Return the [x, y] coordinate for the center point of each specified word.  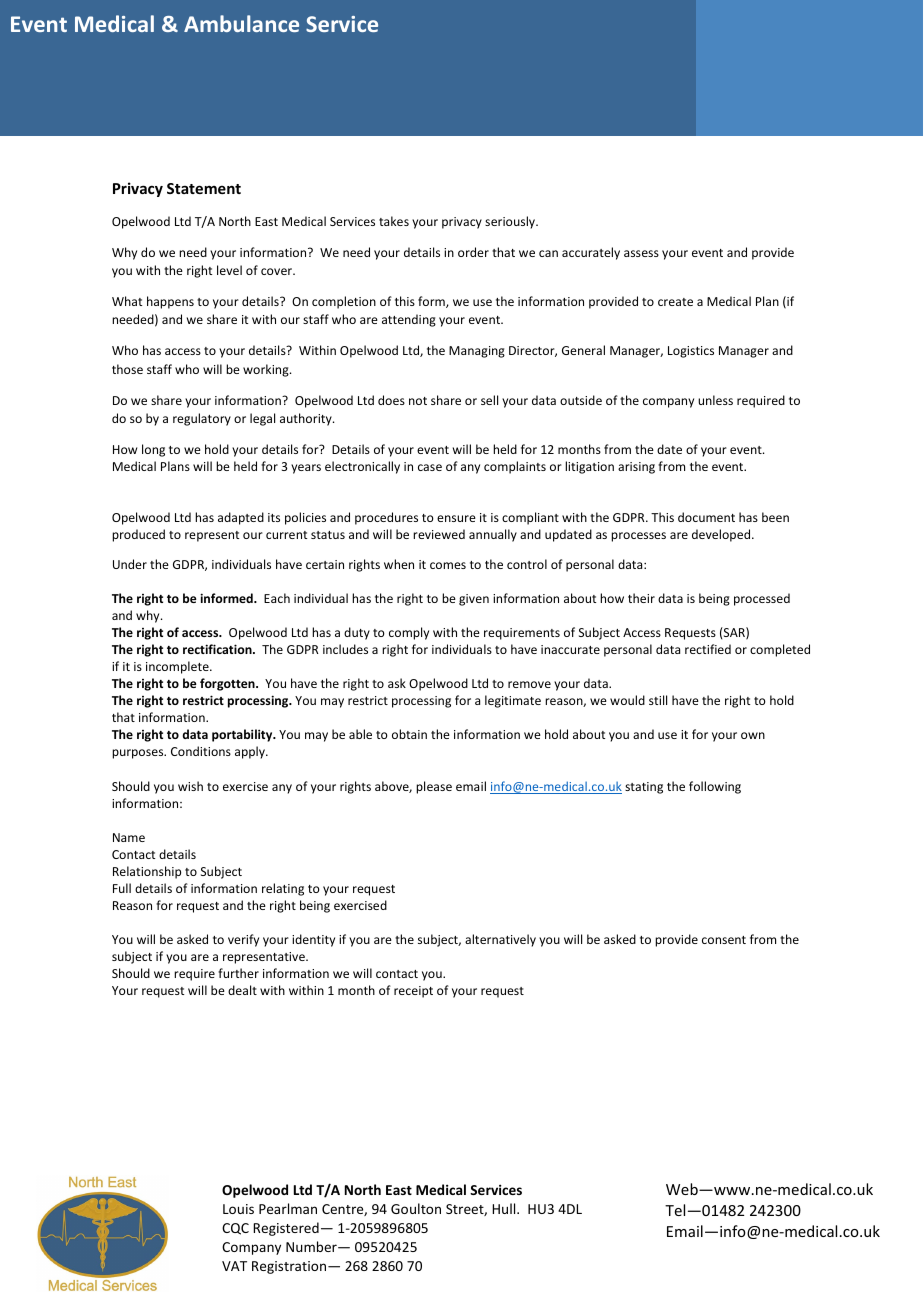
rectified [708, 649]
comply [409, 633]
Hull [505, 1208]
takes [394, 221]
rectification [218, 649]
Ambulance [241, 23]
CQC [235, 1229]
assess [641, 253]
